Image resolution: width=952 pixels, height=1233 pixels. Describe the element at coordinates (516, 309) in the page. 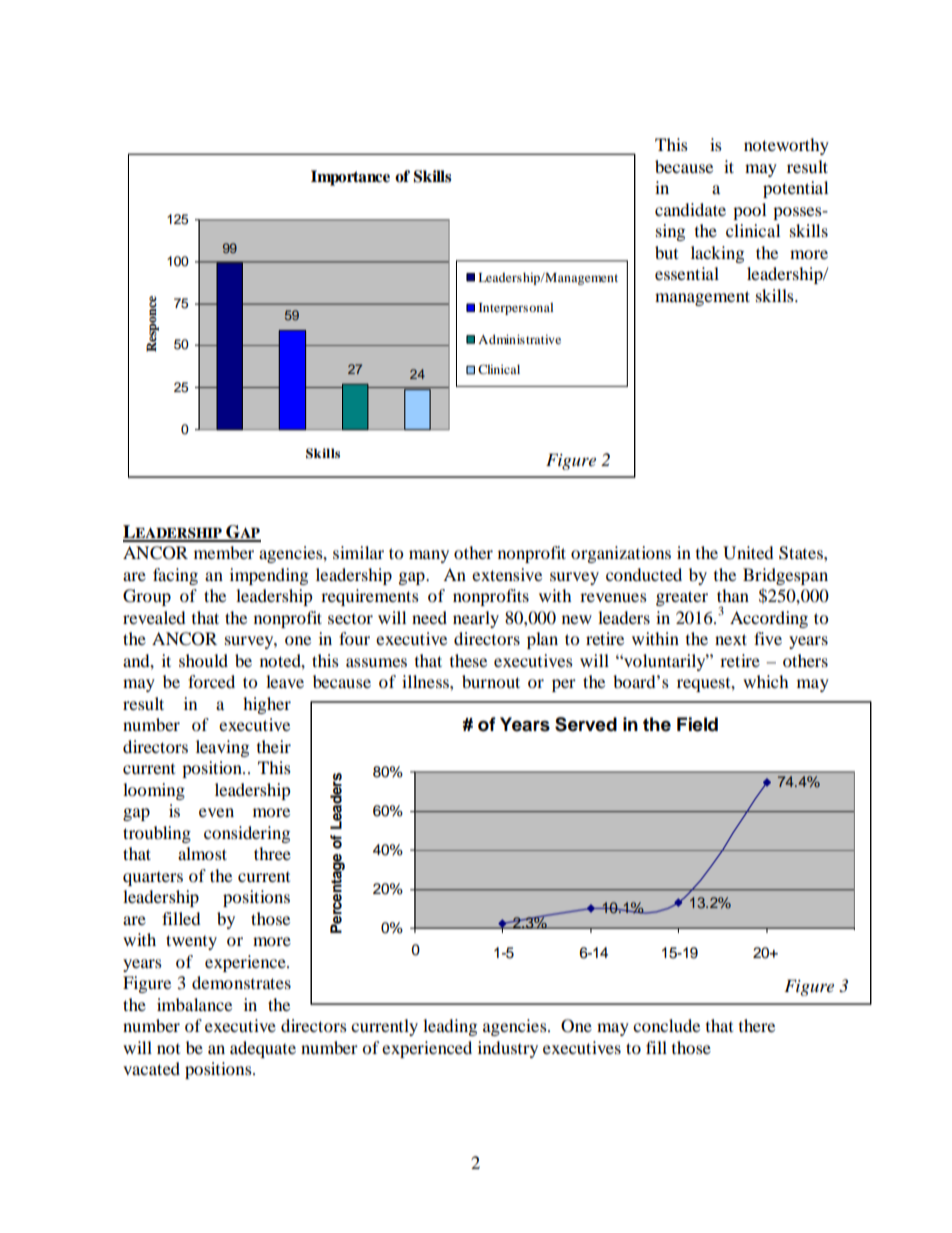

I see `Interpersonal` at that location.
